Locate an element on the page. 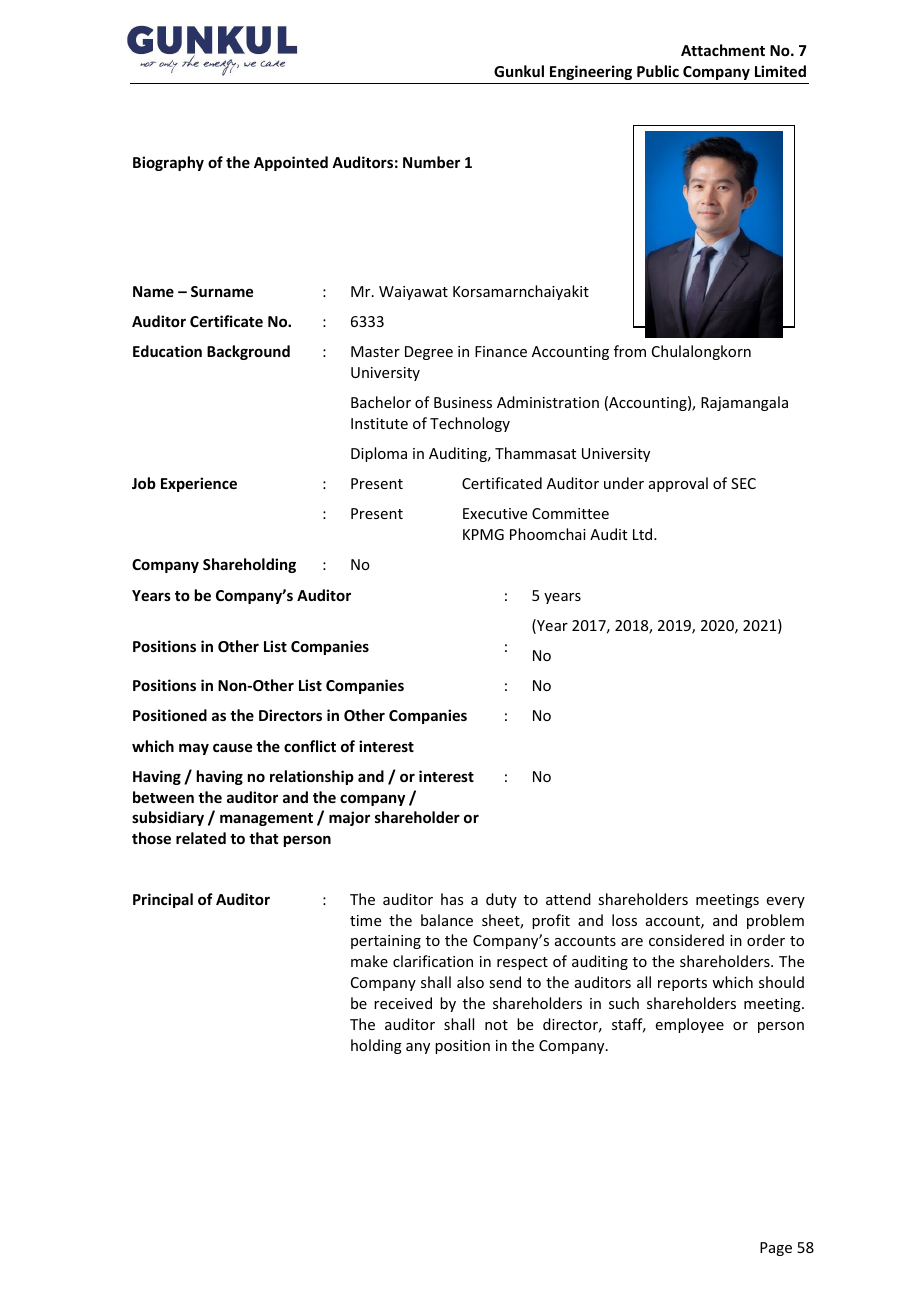 This document has height=1308, width=924. Attachment is located at coordinates (723, 50).
